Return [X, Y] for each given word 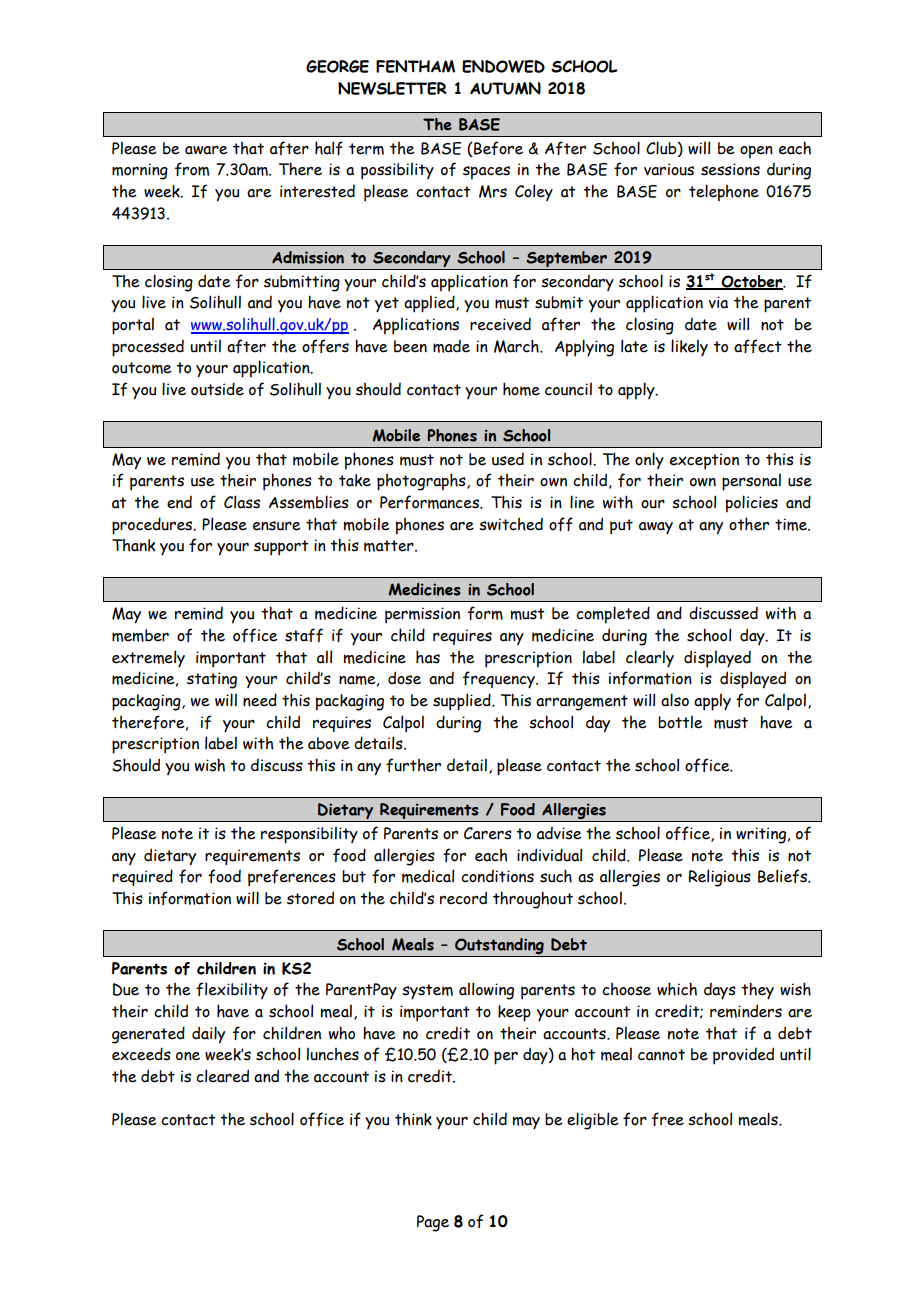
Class [242, 502]
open [756, 152]
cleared [222, 1076]
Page [433, 1223]
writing [761, 835]
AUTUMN [505, 88]
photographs [422, 482]
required [142, 877]
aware [206, 150]
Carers [488, 833]
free [668, 1119]
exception [704, 461]
